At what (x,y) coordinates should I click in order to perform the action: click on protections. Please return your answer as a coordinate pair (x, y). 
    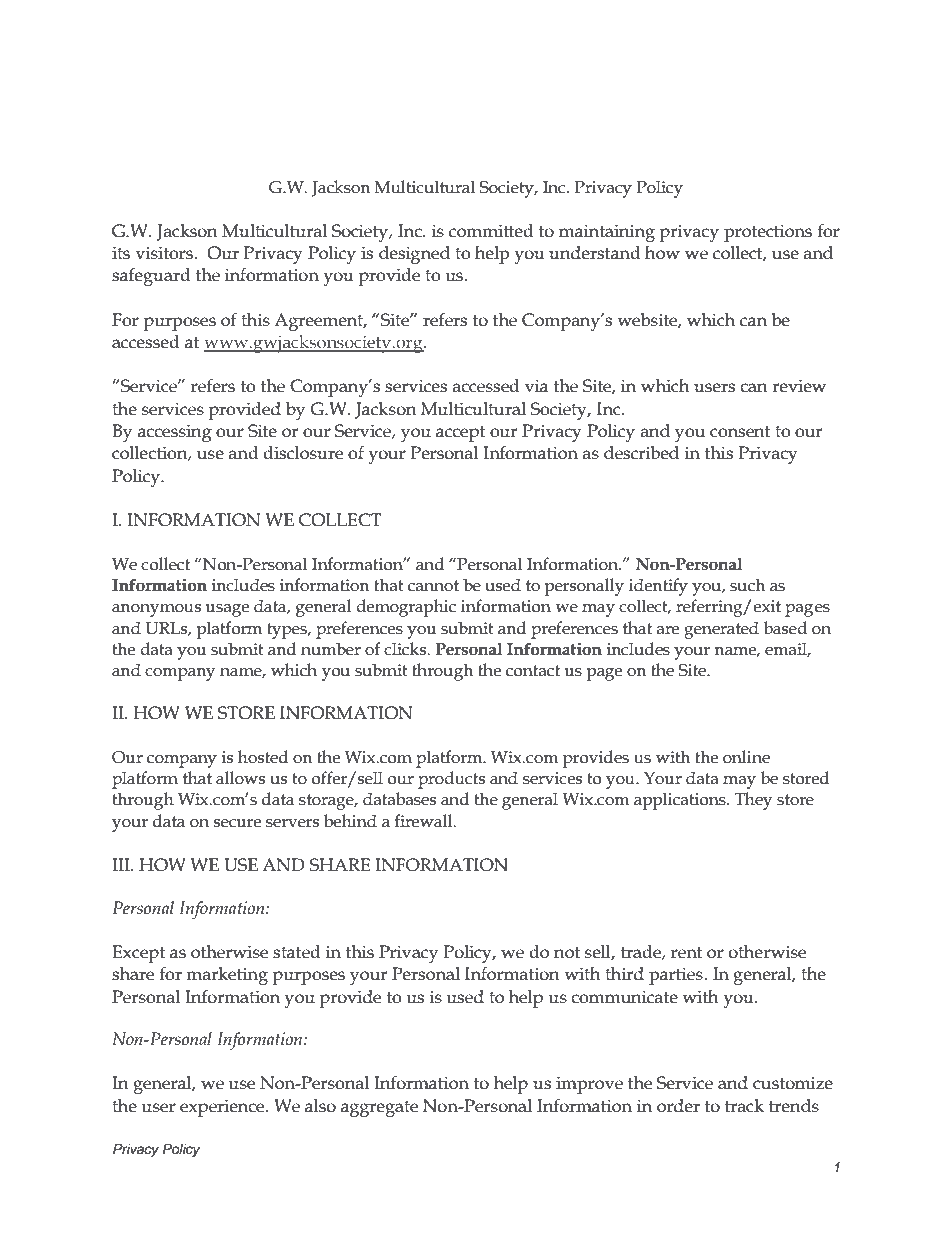
    Looking at the image, I should click on (768, 233).
